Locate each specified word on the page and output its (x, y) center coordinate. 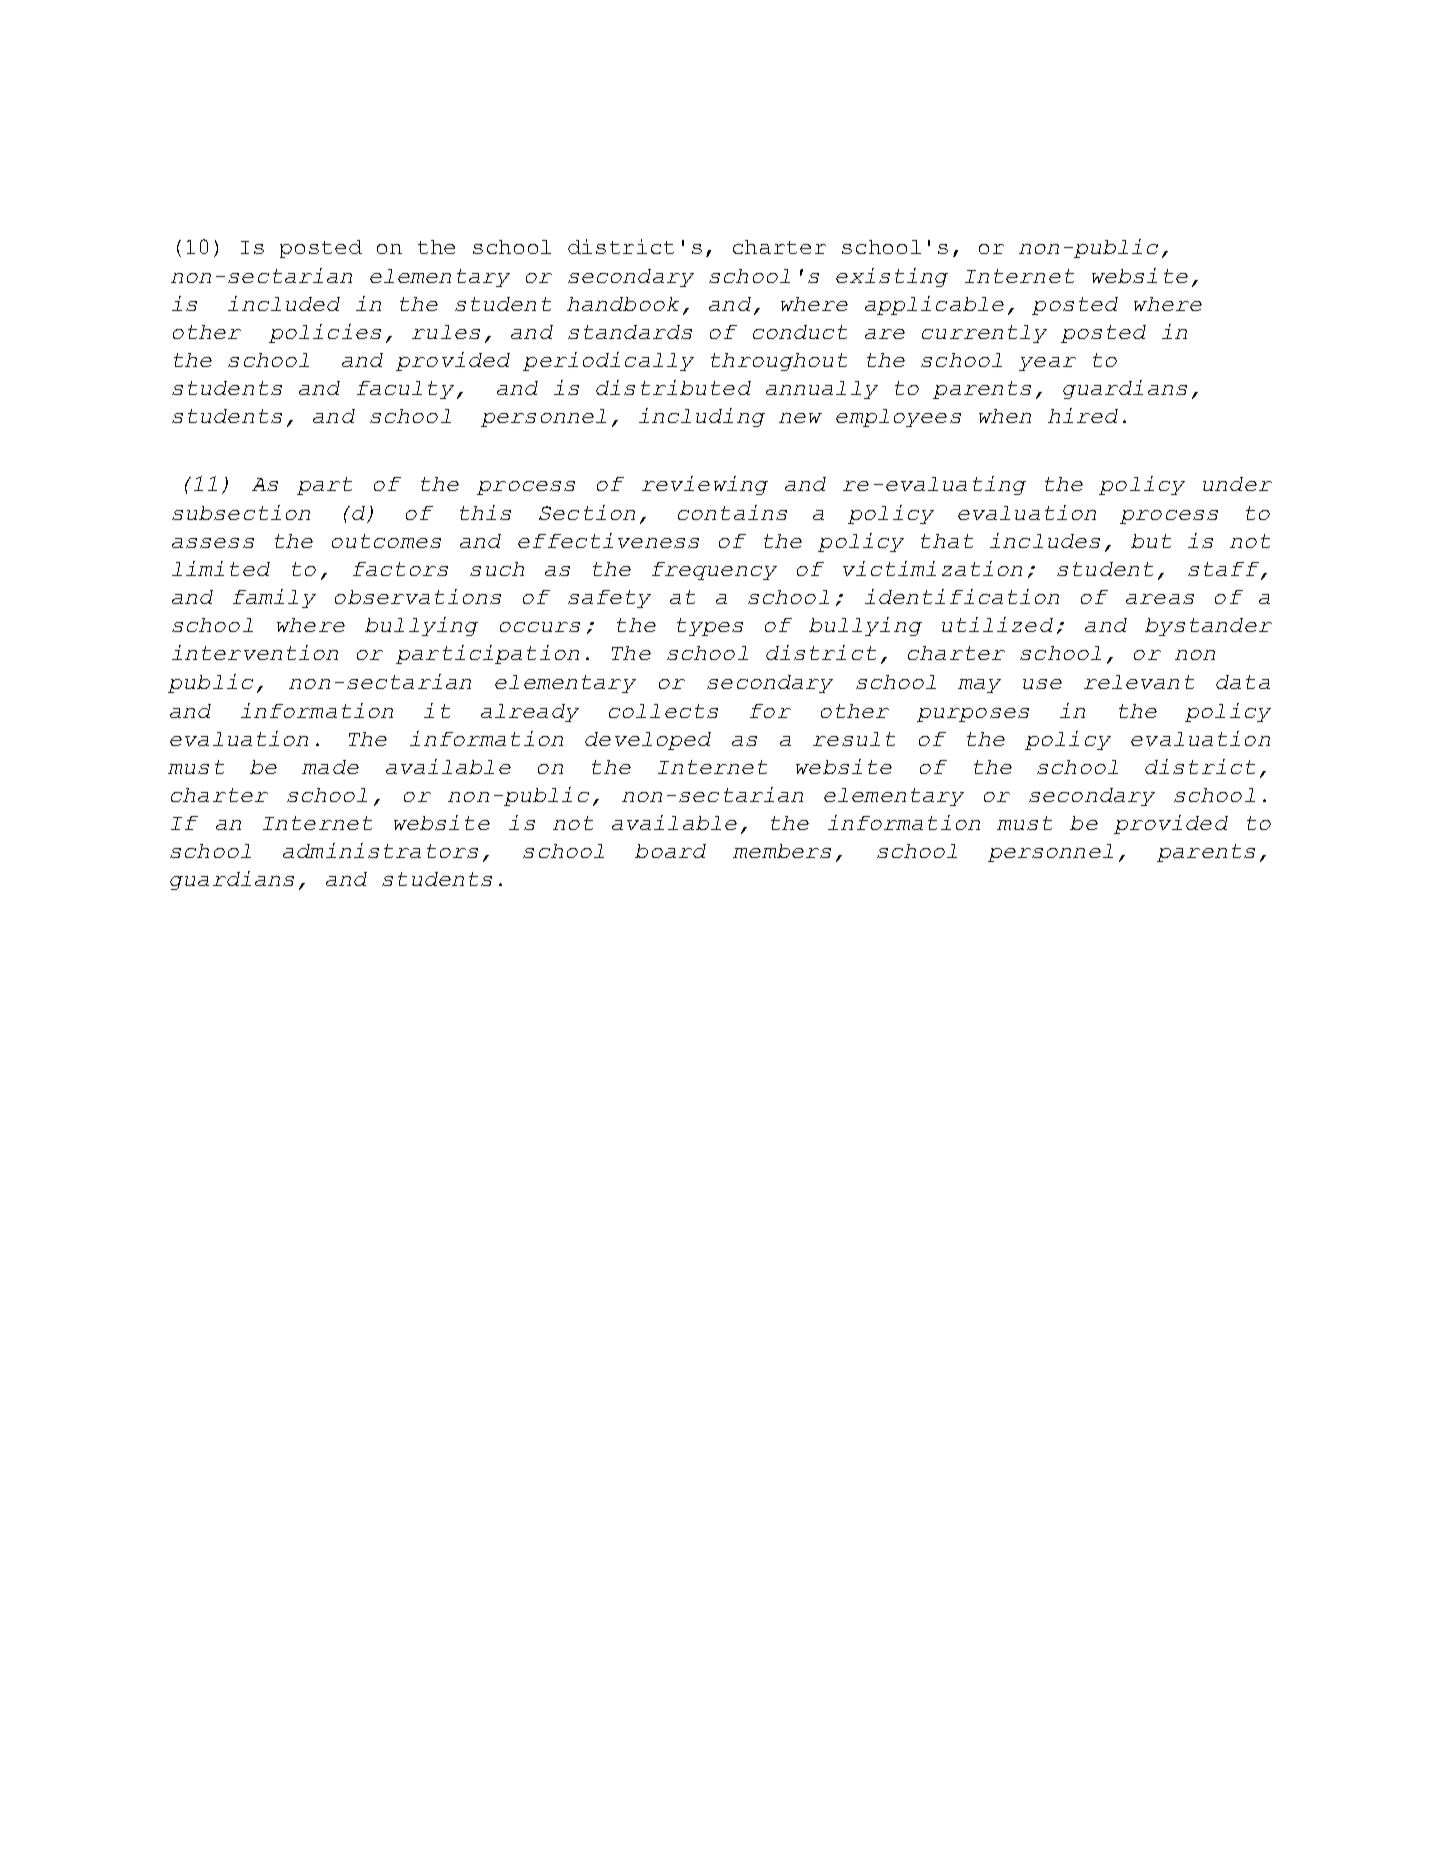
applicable (934, 305)
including (702, 417)
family (274, 598)
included (284, 303)
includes (1045, 540)
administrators (380, 850)
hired (1083, 415)
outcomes (386, 541)
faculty (405, 390)
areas (1160, 599)
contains (732, 512)
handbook (623, 304)
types (710, 627)
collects (663, 711)
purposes (973, 715)
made (330, 767)
